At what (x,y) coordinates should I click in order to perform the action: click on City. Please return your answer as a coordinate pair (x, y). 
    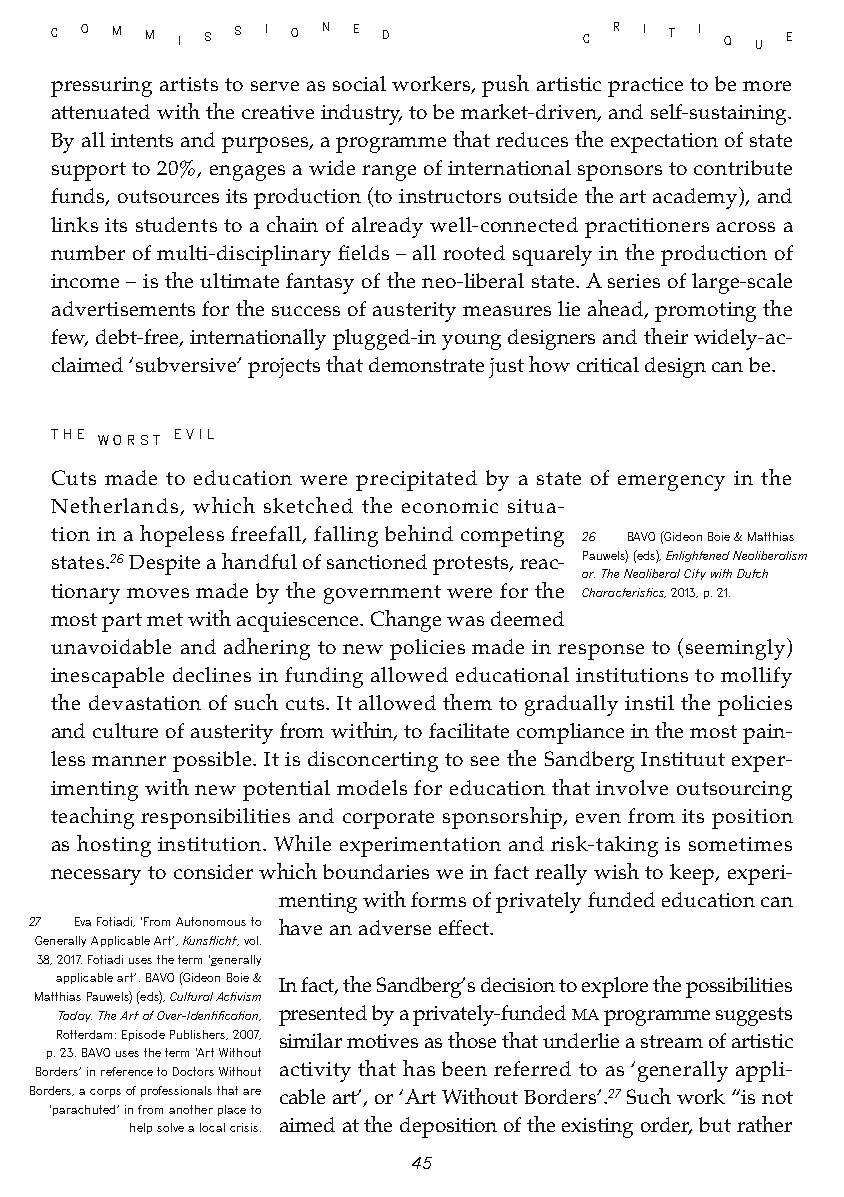
    Looking at the image, I should click on (695, 574).
